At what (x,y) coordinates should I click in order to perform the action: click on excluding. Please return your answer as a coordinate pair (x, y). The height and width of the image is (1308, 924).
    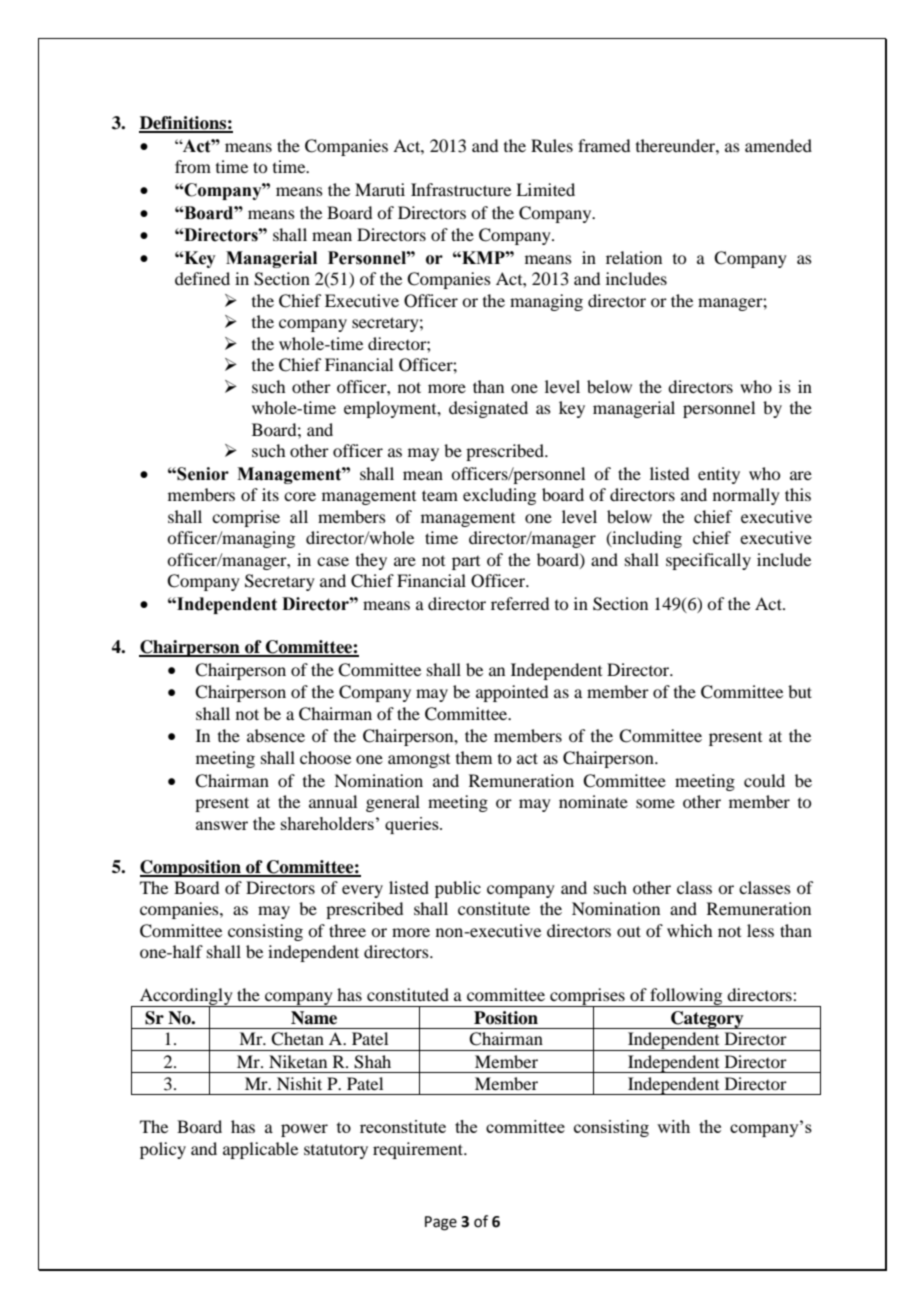
    Looking at the image, I should click on (499, 496).
